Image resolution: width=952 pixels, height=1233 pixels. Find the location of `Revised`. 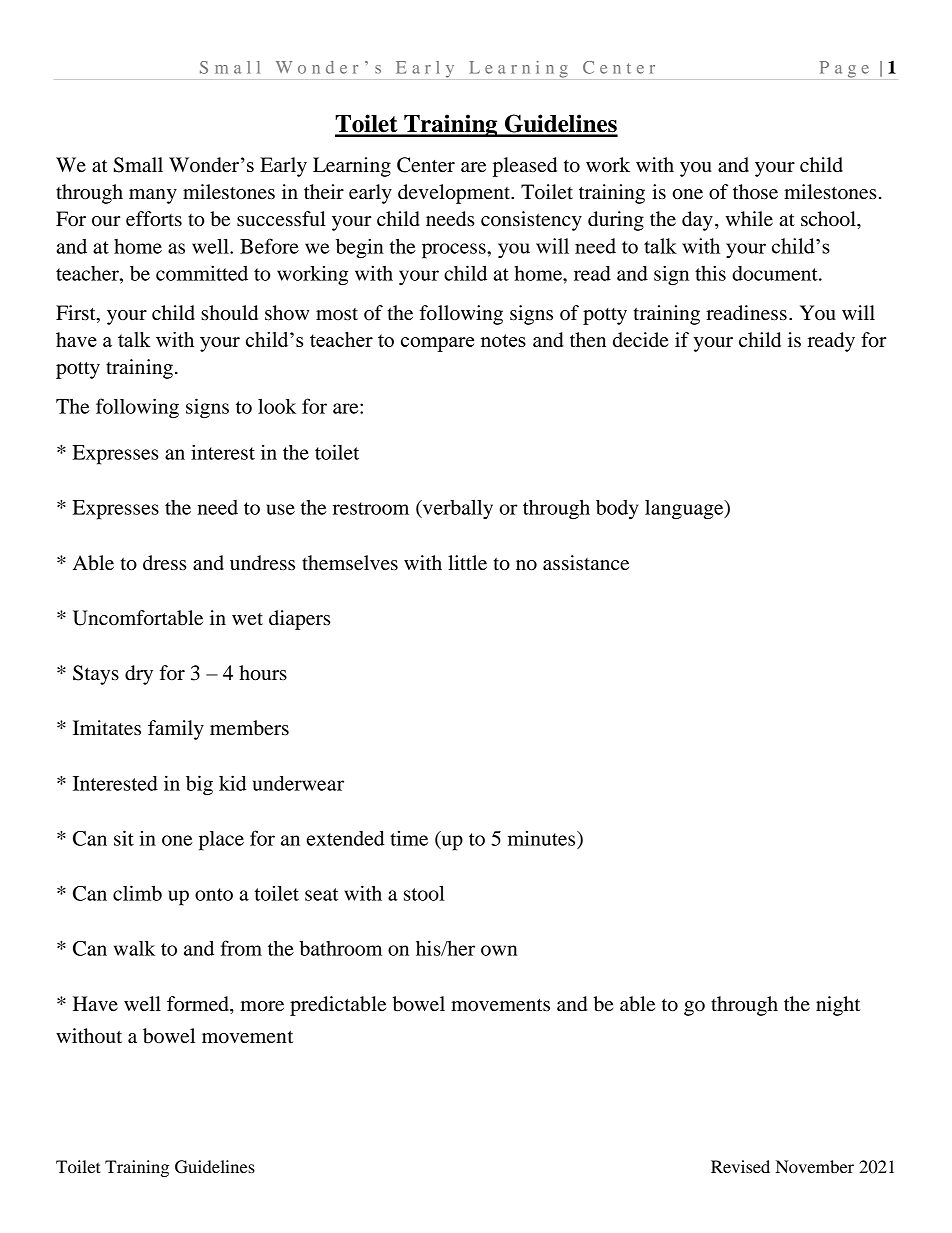

Revised is located at coordinates (740, 1166).
